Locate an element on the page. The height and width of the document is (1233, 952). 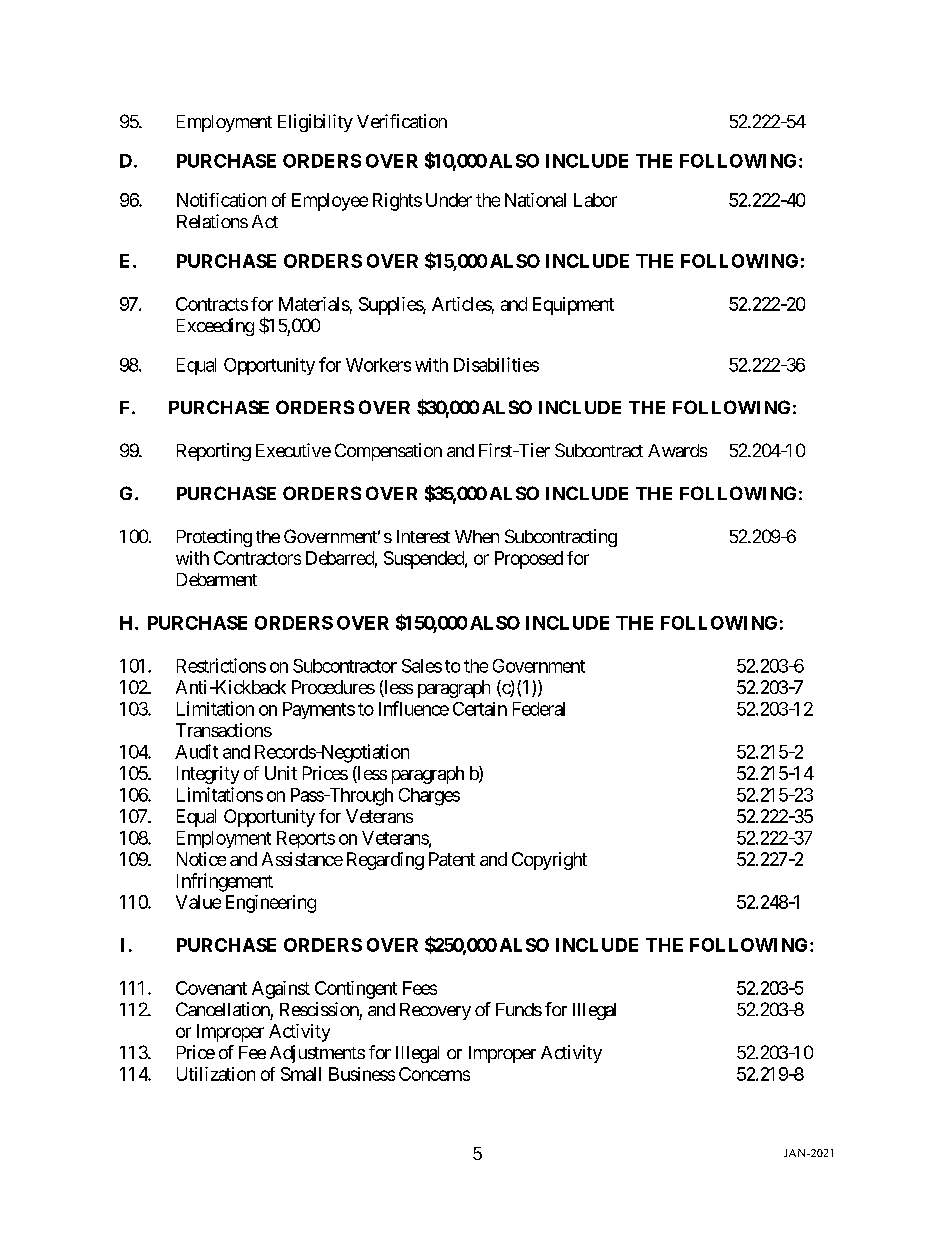
National is located at coordinates (535, 200).
